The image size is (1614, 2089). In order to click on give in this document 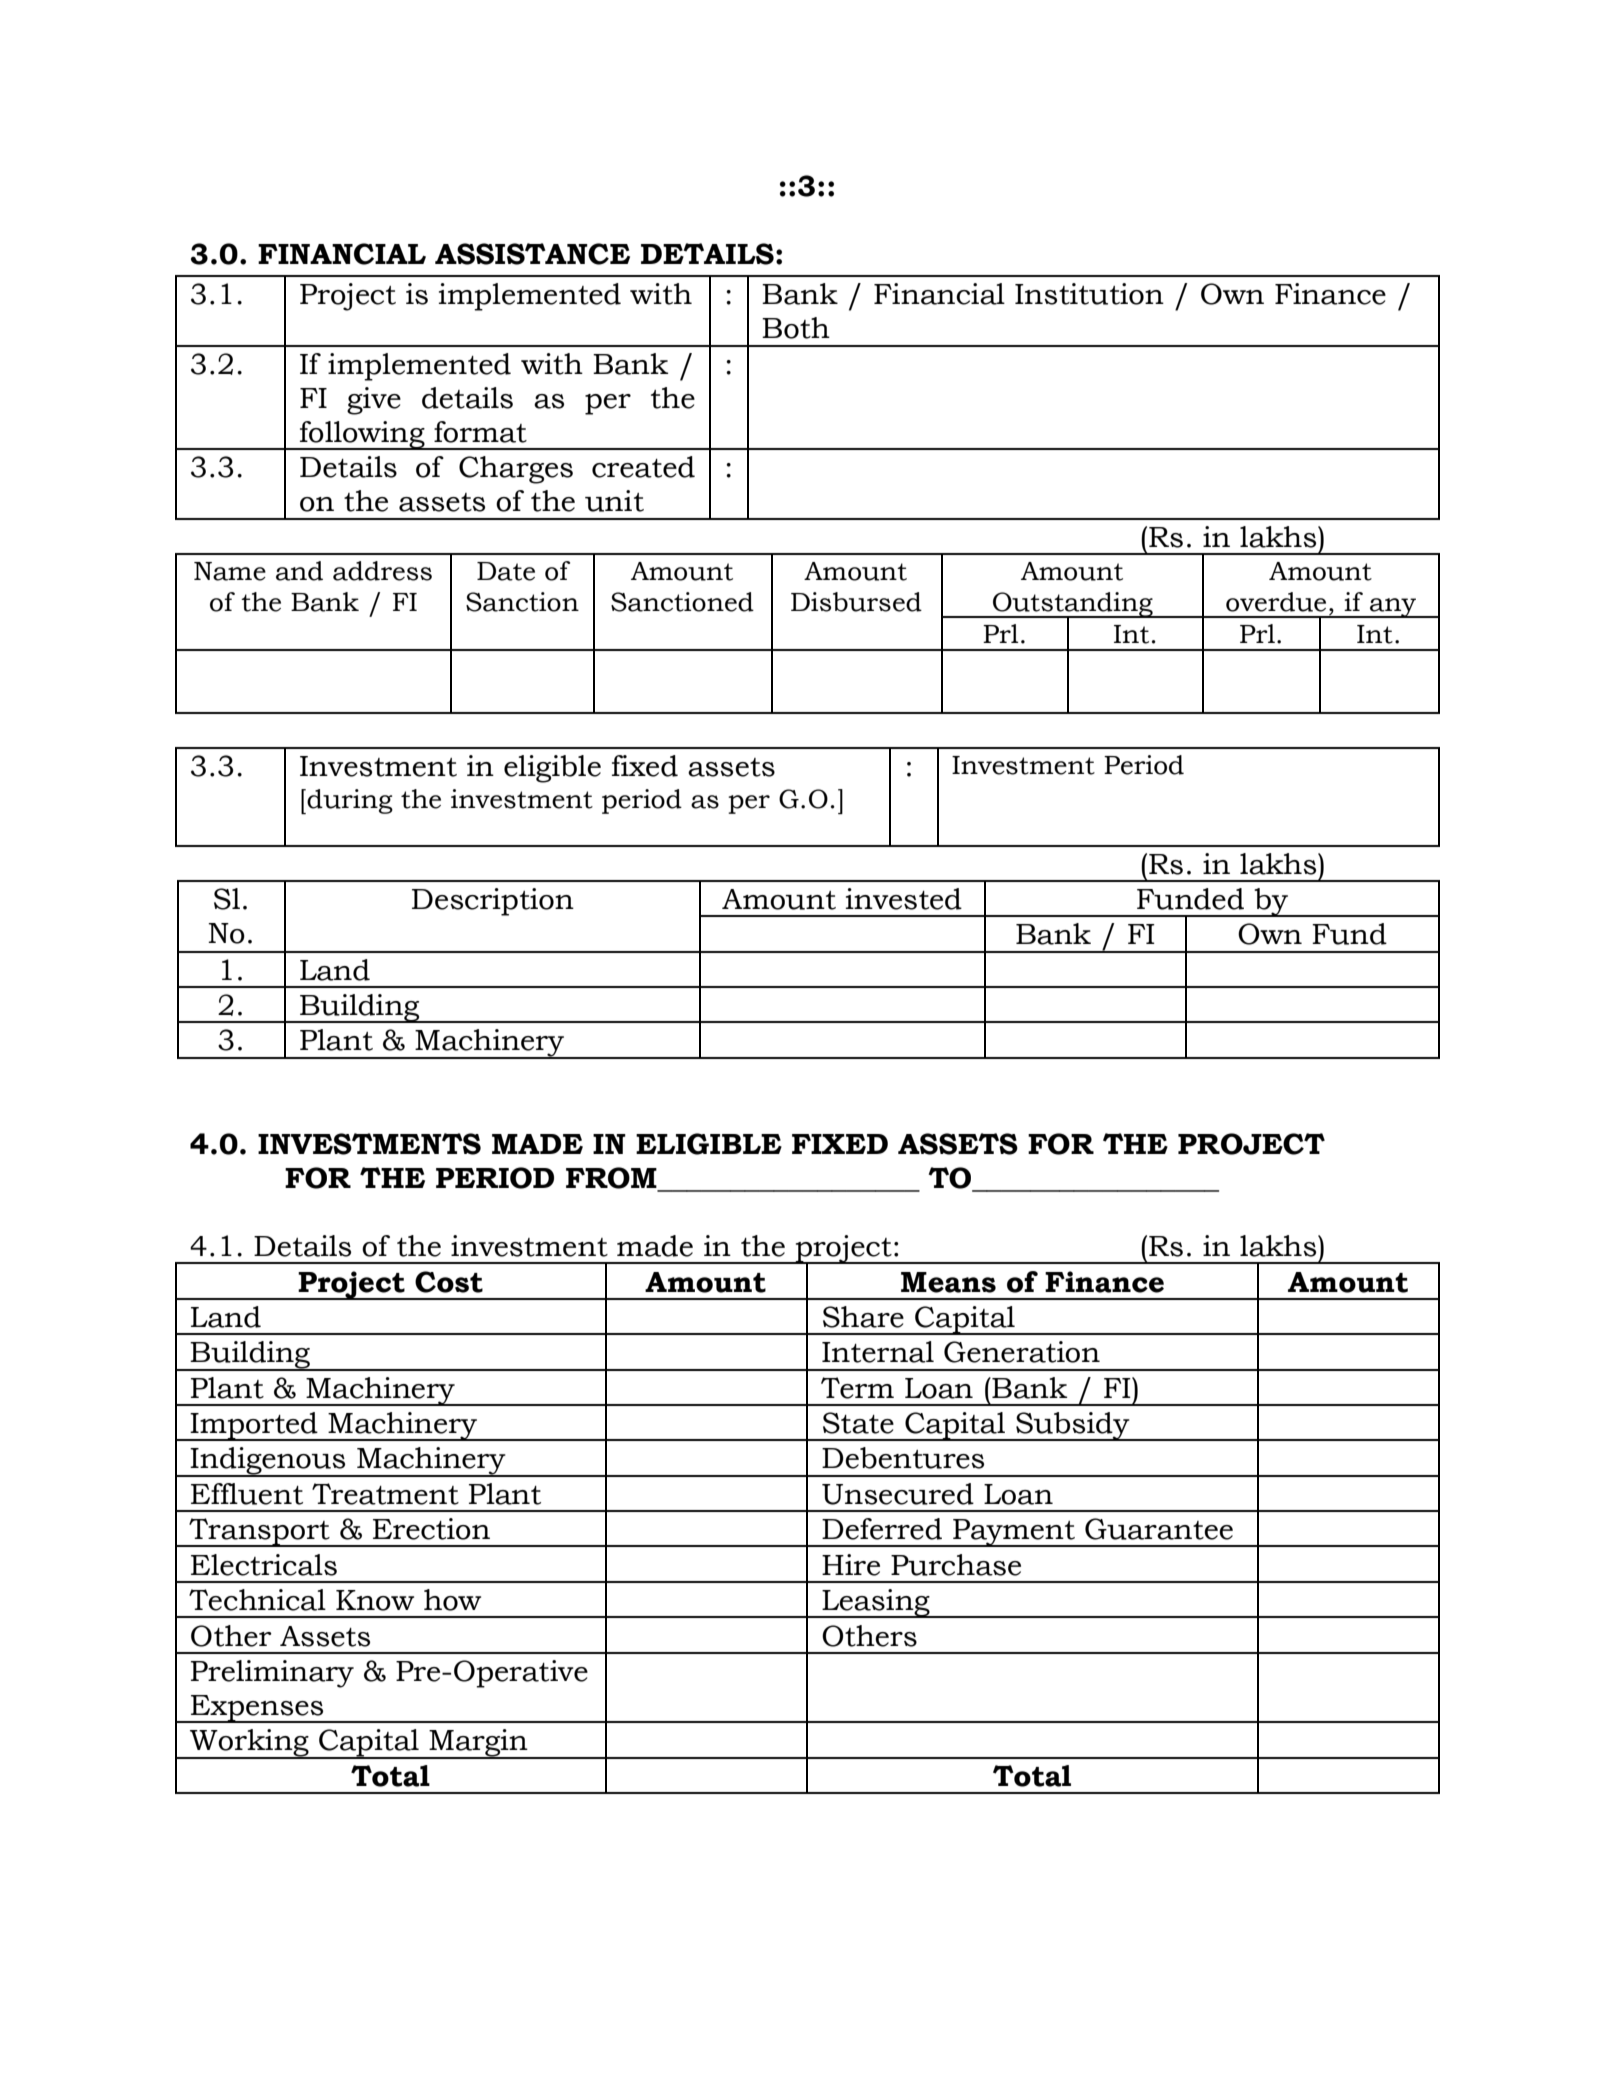, I will do `click(374, 401)`.
